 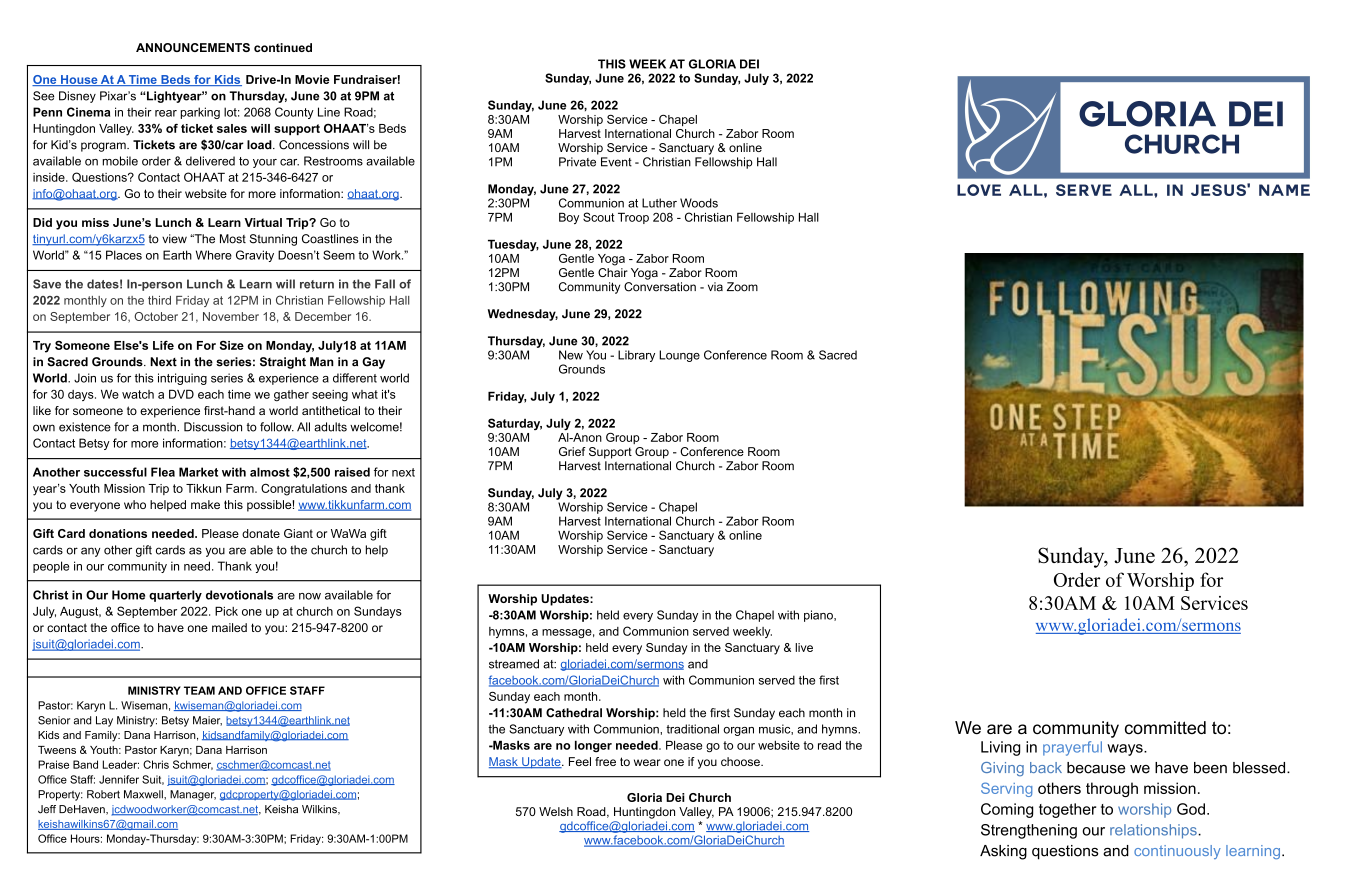 What do you see at coordinates (556, 811) in the screenshot?
I see `Welsh` at bounding box center [556, 811].
